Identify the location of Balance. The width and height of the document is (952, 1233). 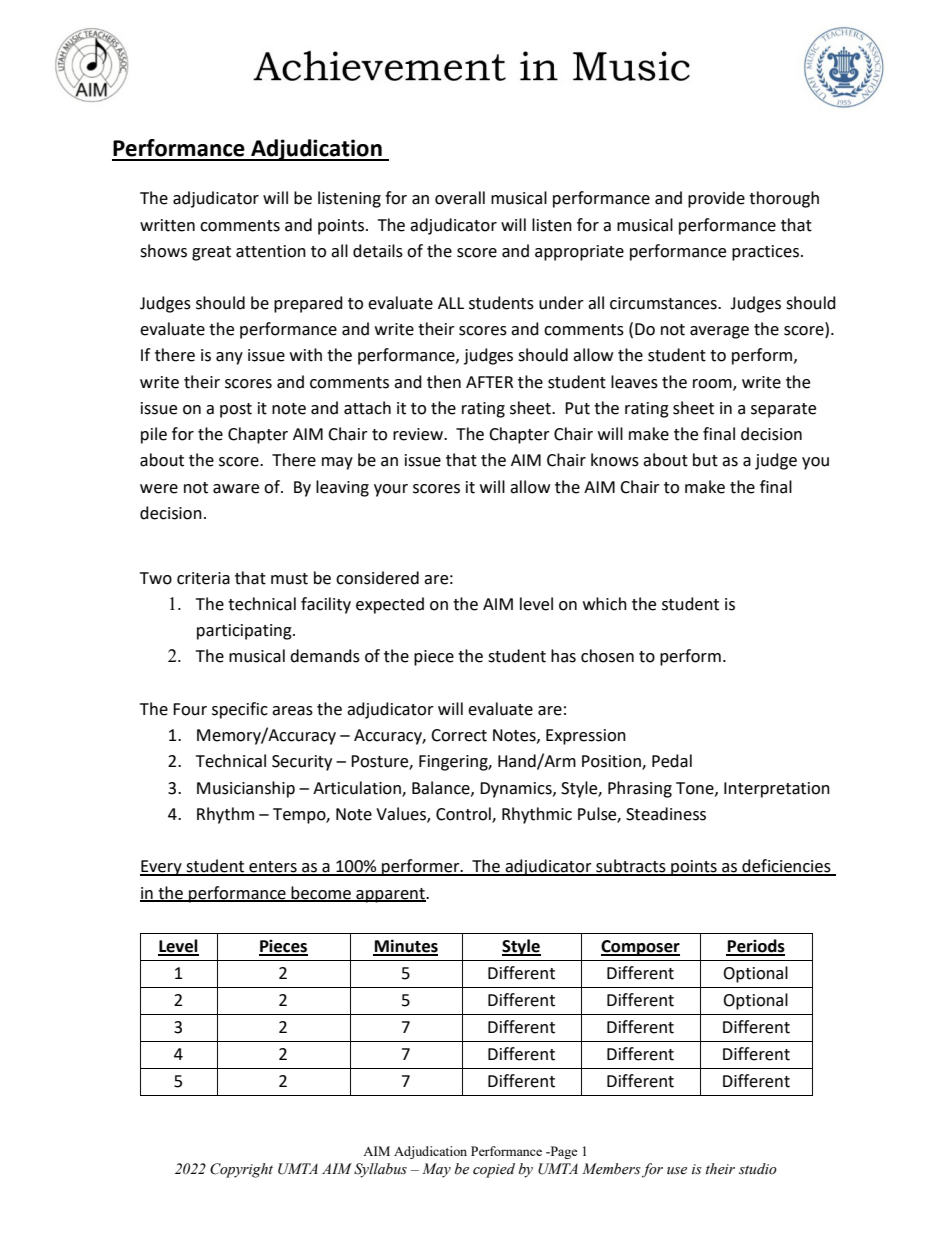
(442, 788).
